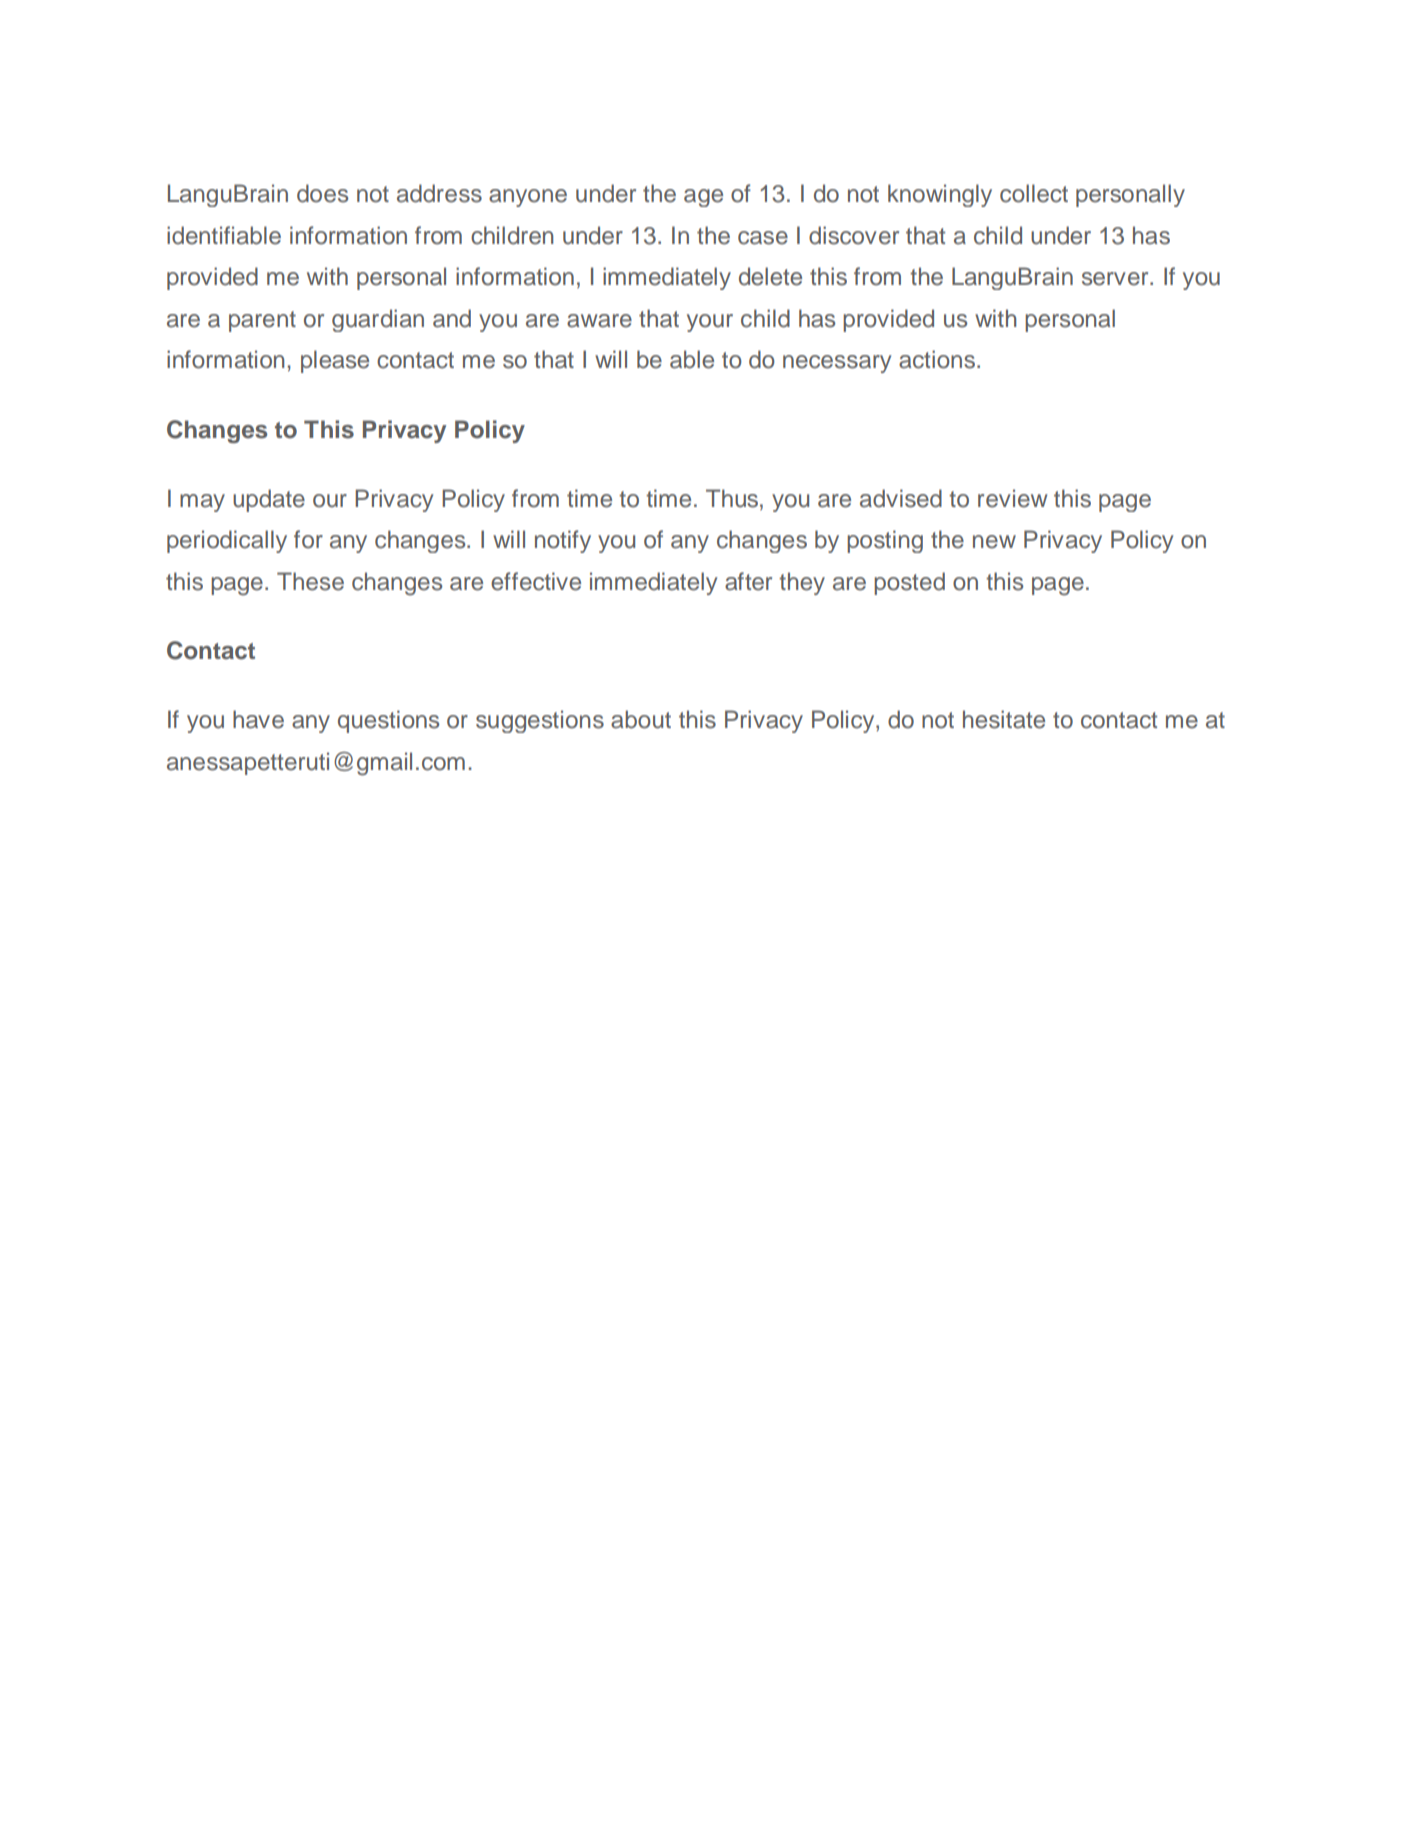 The height and width of the page is (1826, 1411). I want to click on does, so click(322, 193).
